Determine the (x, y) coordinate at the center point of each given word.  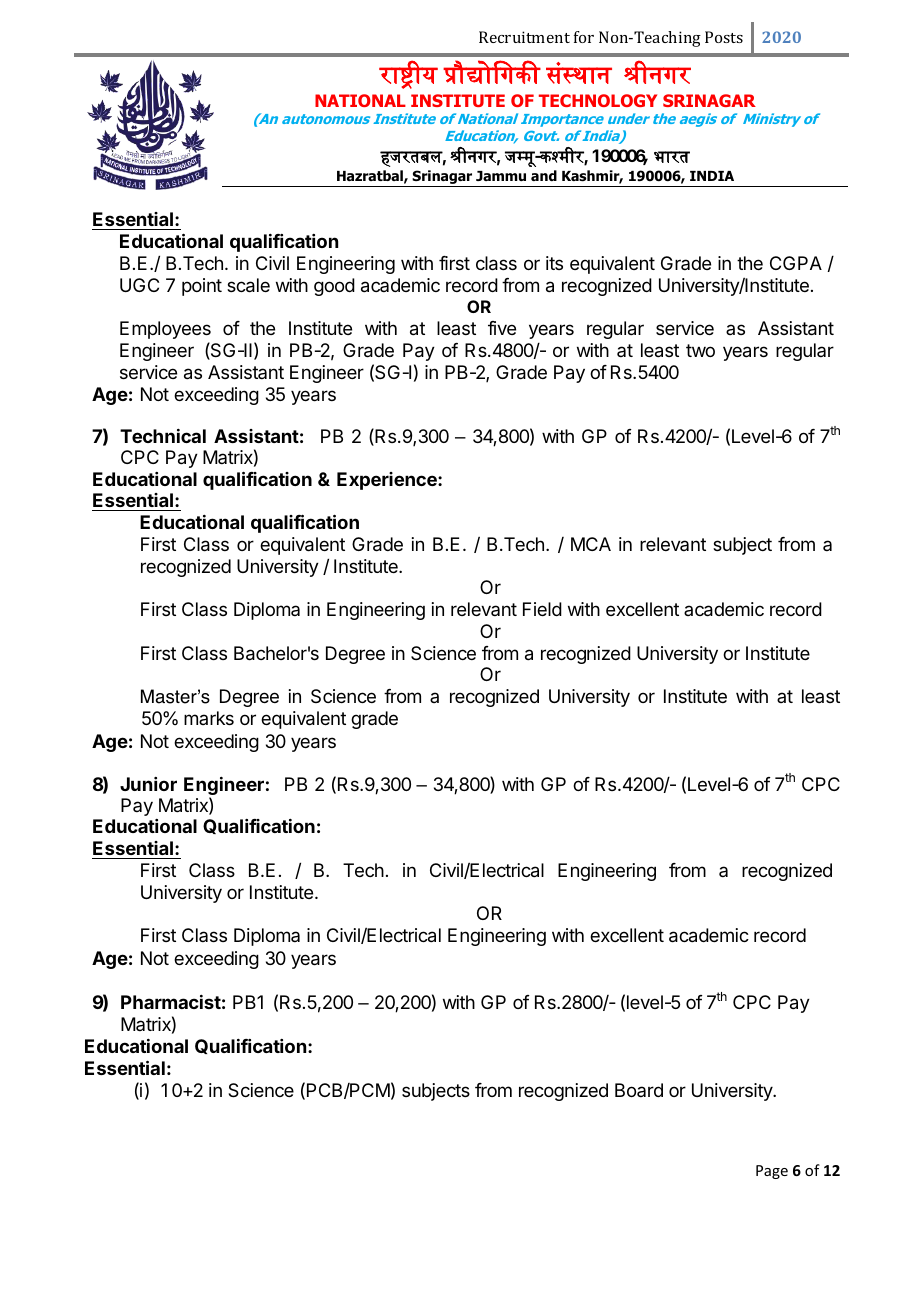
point (202, 287)
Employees (165, 330)
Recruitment (524, 37)
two (700, 350)
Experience (388, 481)
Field (542, 609)
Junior (148, 784)
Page (772, 1172)
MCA (591, 544)
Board (639, 1090)
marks (209, 718)
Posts (724, 37)
